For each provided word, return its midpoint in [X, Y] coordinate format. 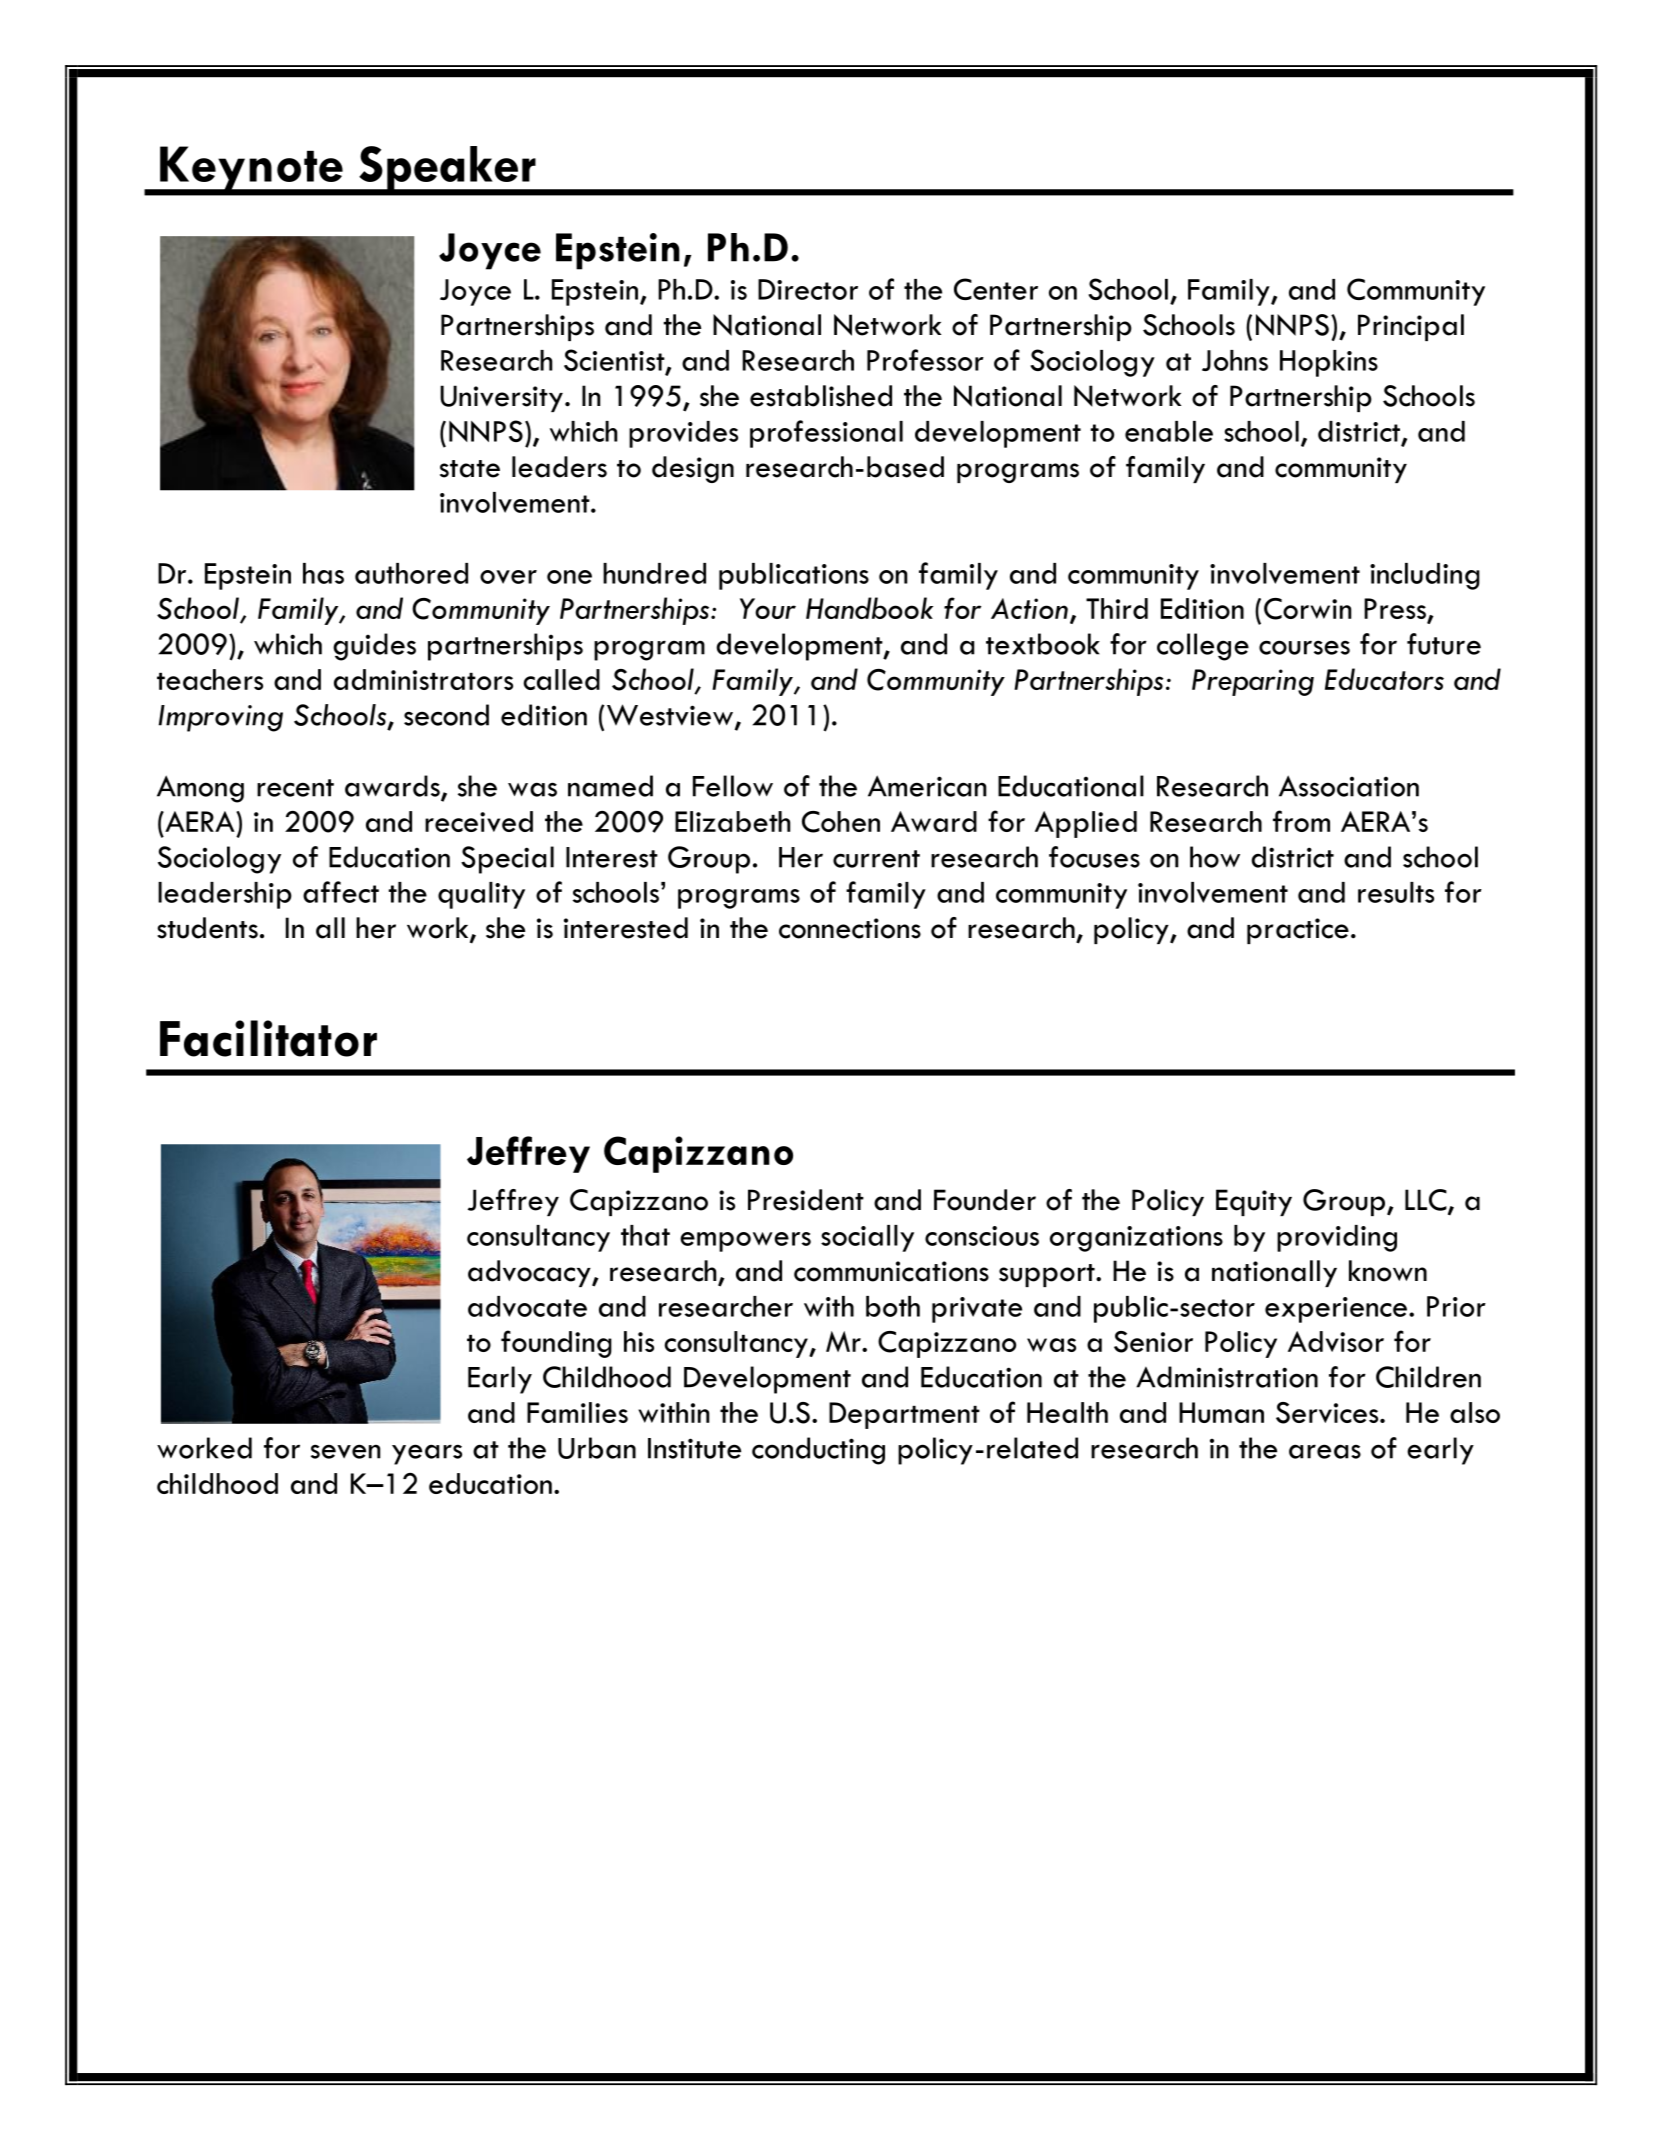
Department [904, 1415]
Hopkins [1329, 363]
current [876, 859]
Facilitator [268, 1038]
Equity [1254, 1202]
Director [808, 289]
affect [341, 892]
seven [345, 1451]
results [1396, 892]
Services [1328, 1413]
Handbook [869, 608]
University [501, 398]
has [323, 573]
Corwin [1307, 609]
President [806, 1200]
